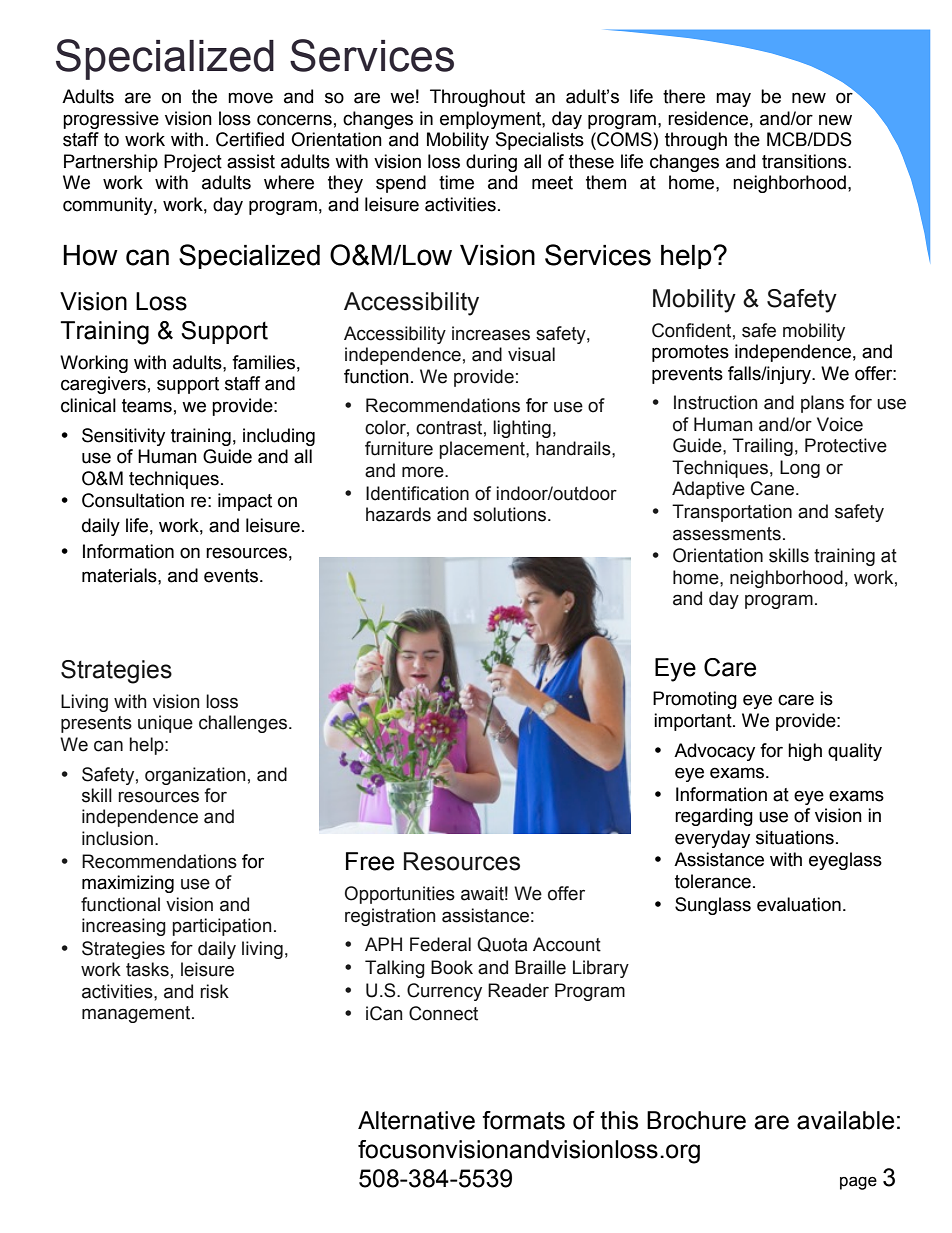  What do you see at coordinates (799, 904) in the screenshot?
I see `evaluation` at bounding box center [799, 904].
